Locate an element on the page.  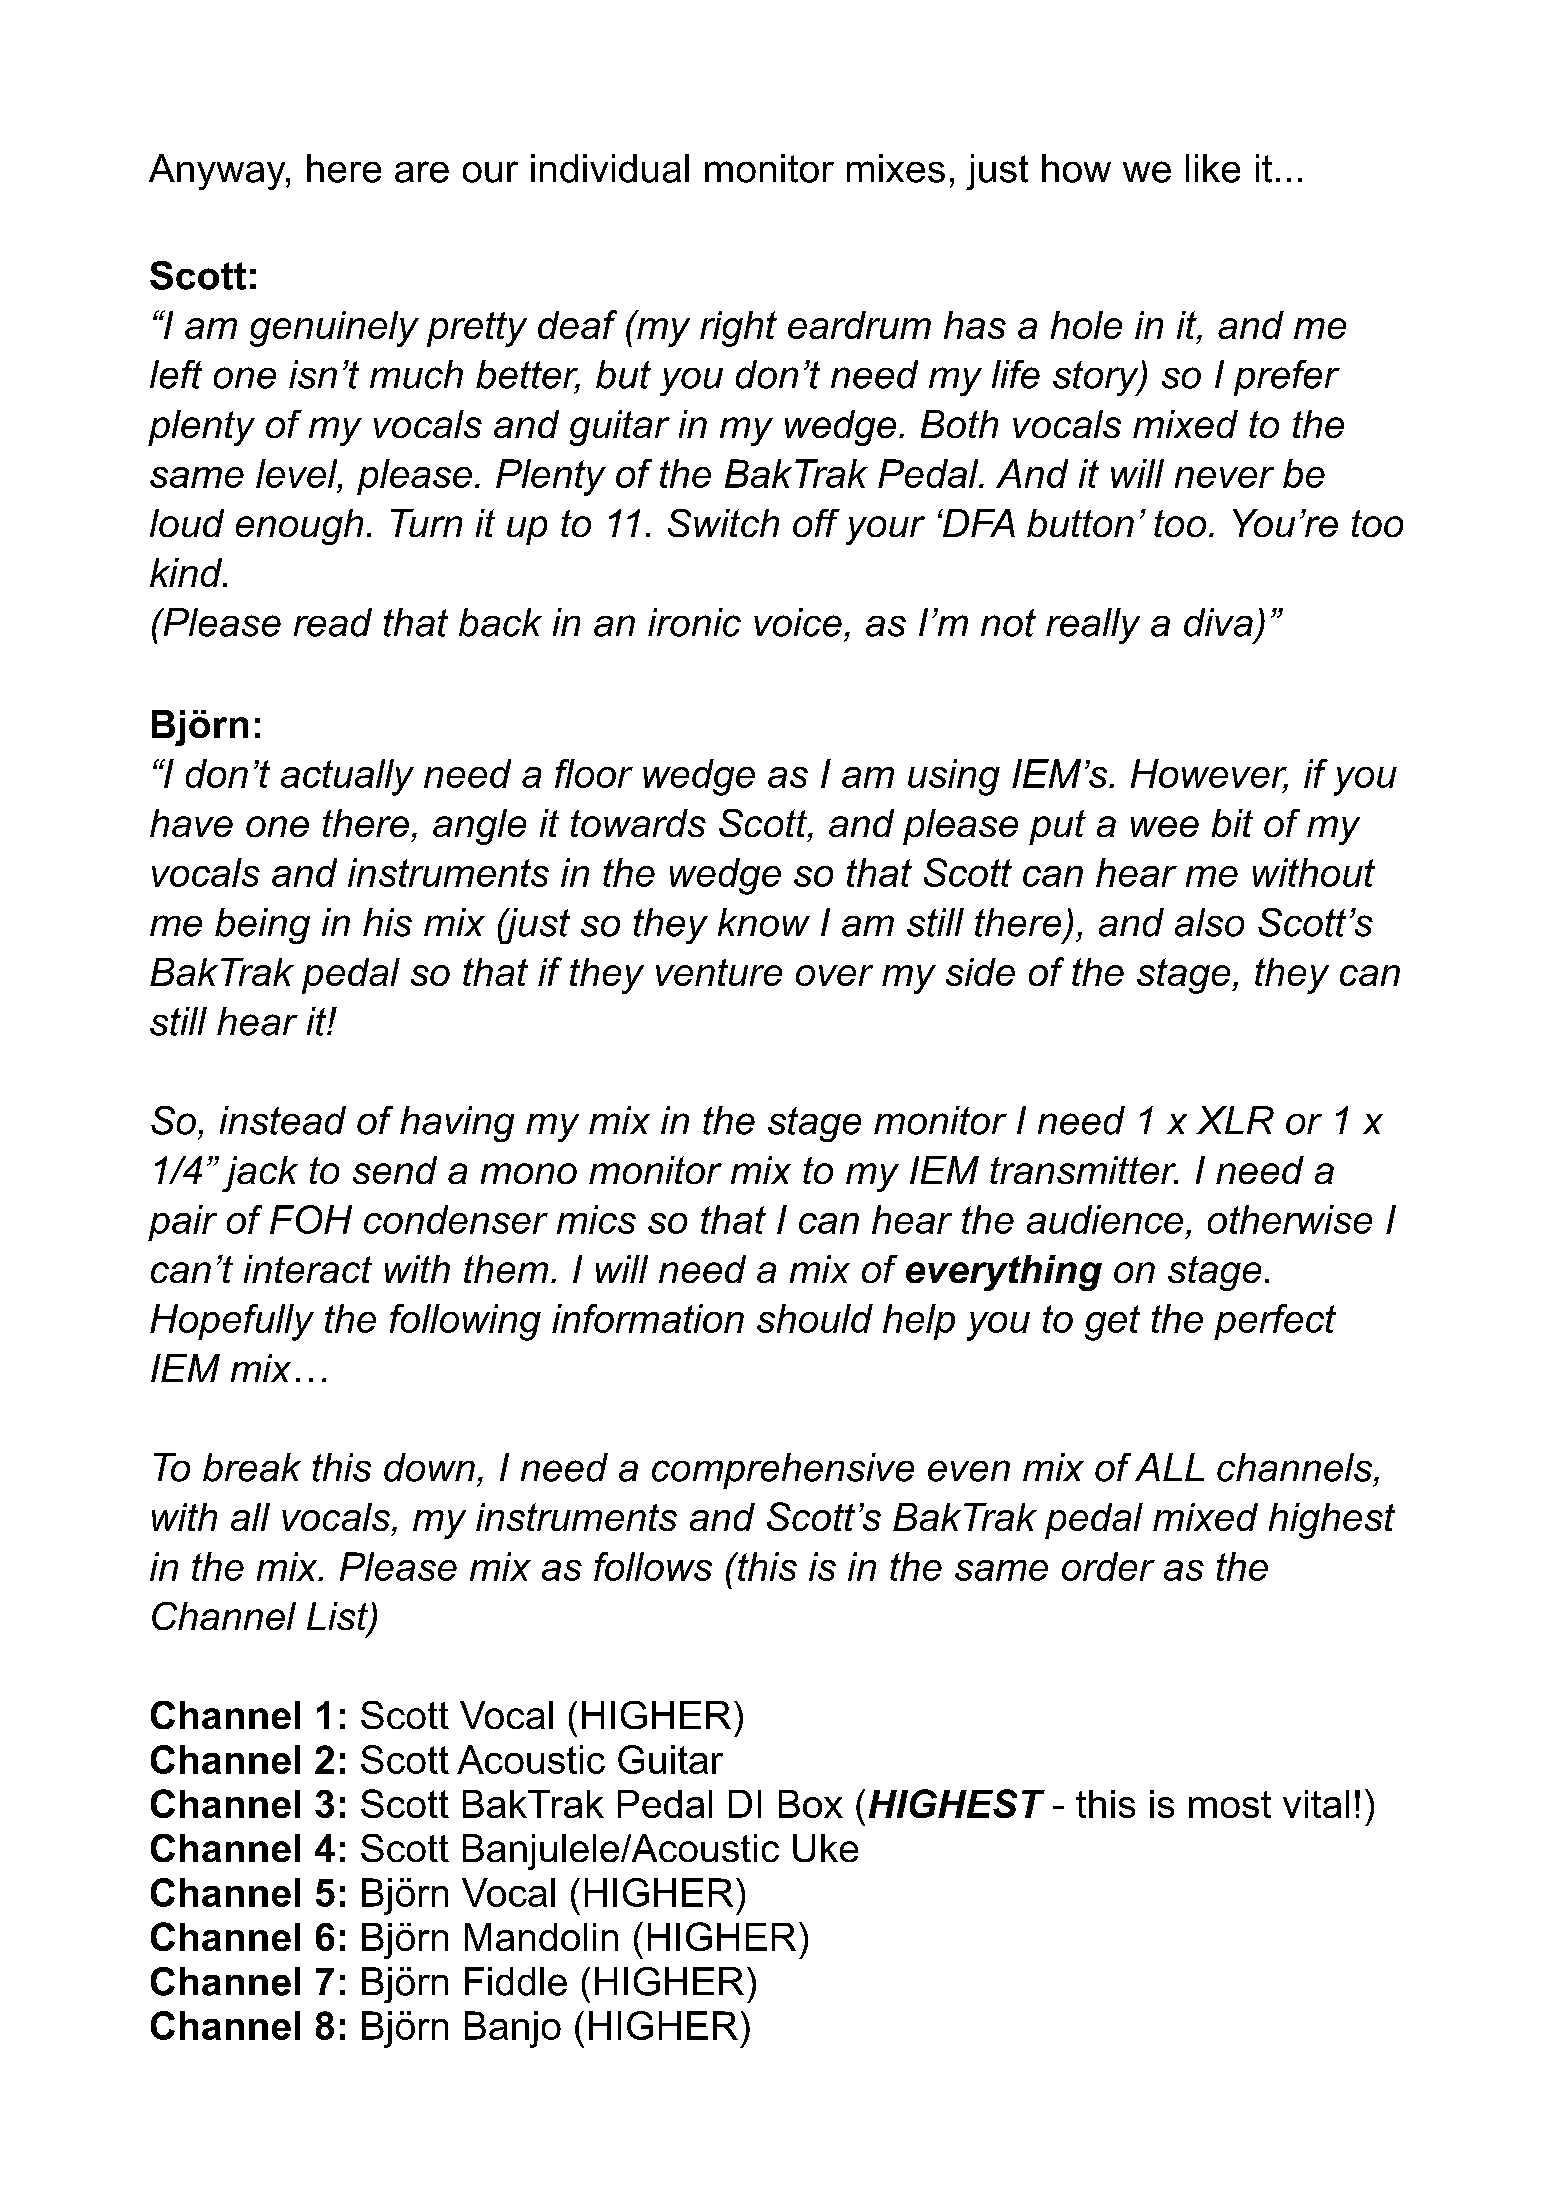
venture is located at coordinates (719, 972).
